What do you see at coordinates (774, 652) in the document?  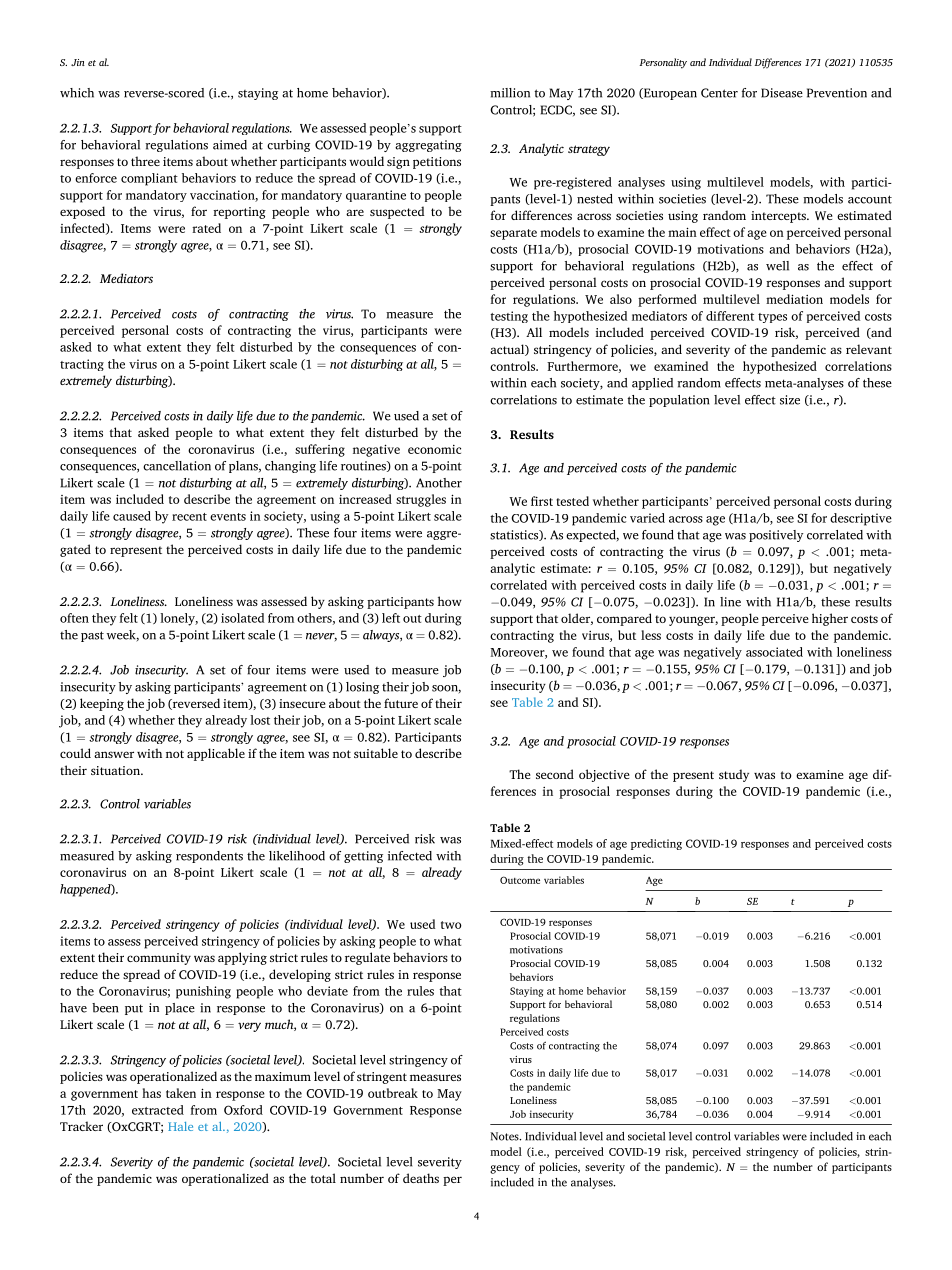 I see `associated` at bounding box center [774, 652].
